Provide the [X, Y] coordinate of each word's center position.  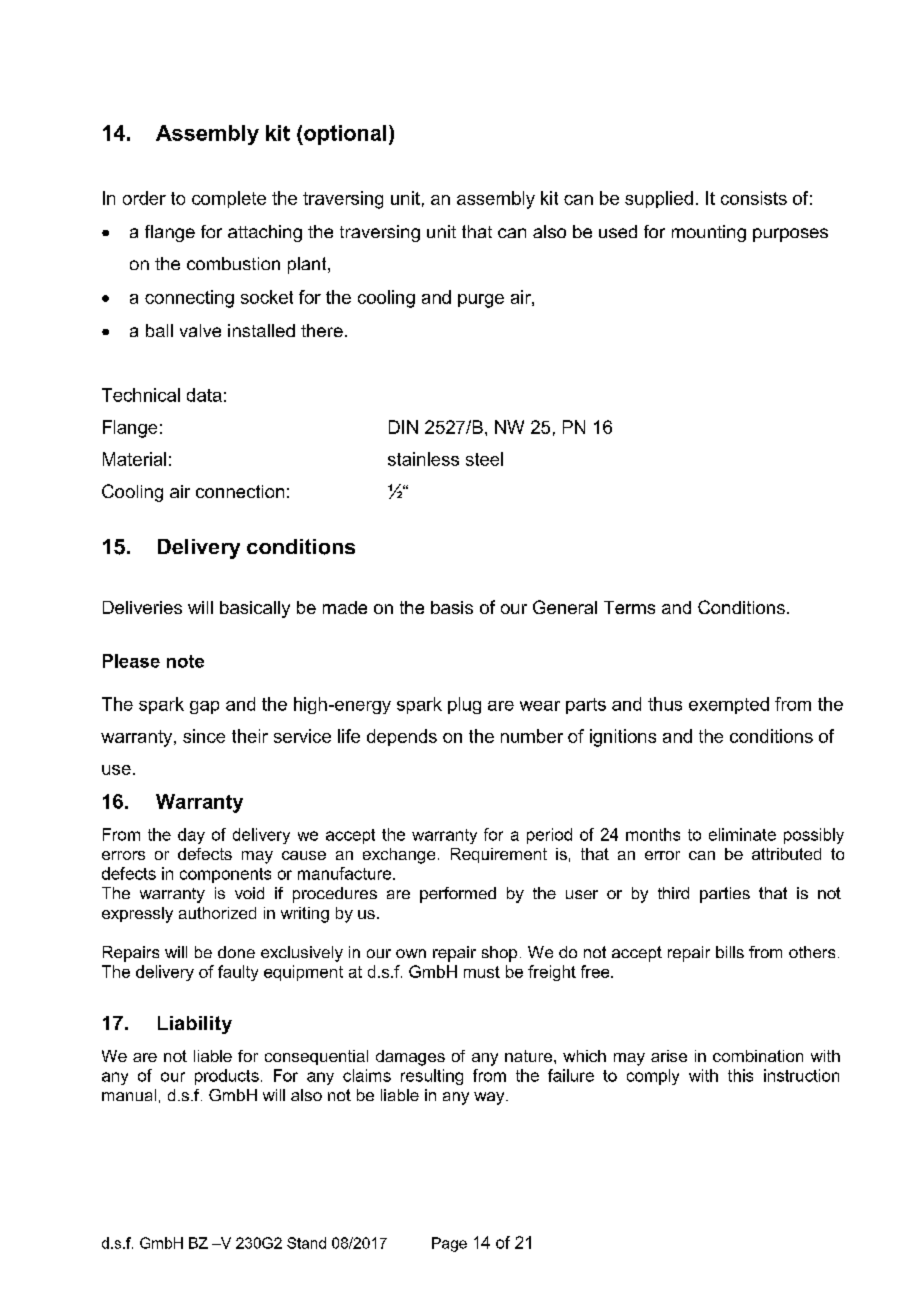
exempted [729, 705]
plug [464, 705]
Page [449, 1244]
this [740, 1075]
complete [229, 199]
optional [344, 135]
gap [204, 707]
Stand [306, 1243]
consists [754, 198]
